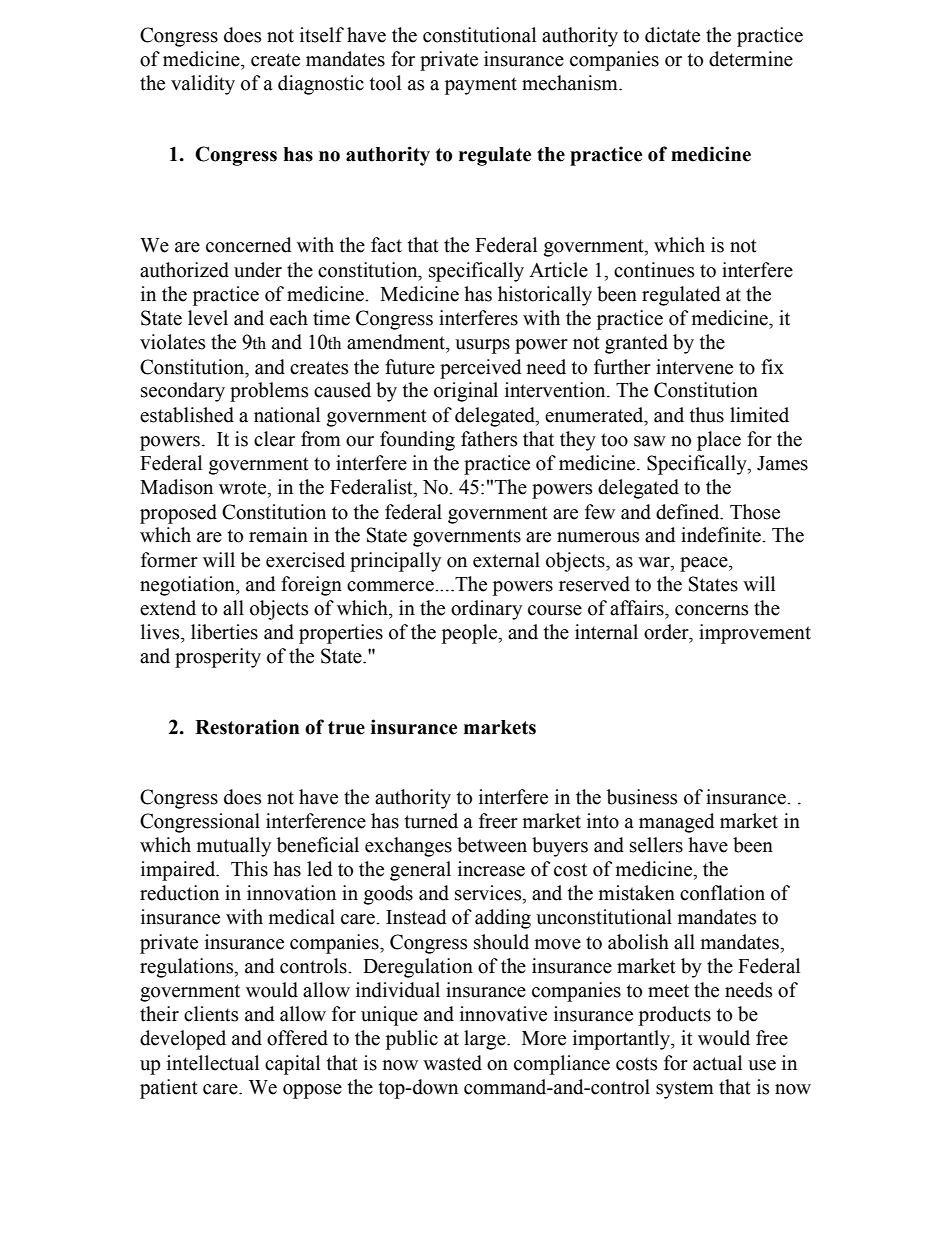 The height and width of the screenshot is (1233, 952). What do you see at coordinates (213, 1063) in the screenshot?
I see `intellectual` at bounding box center [213, 1063].
